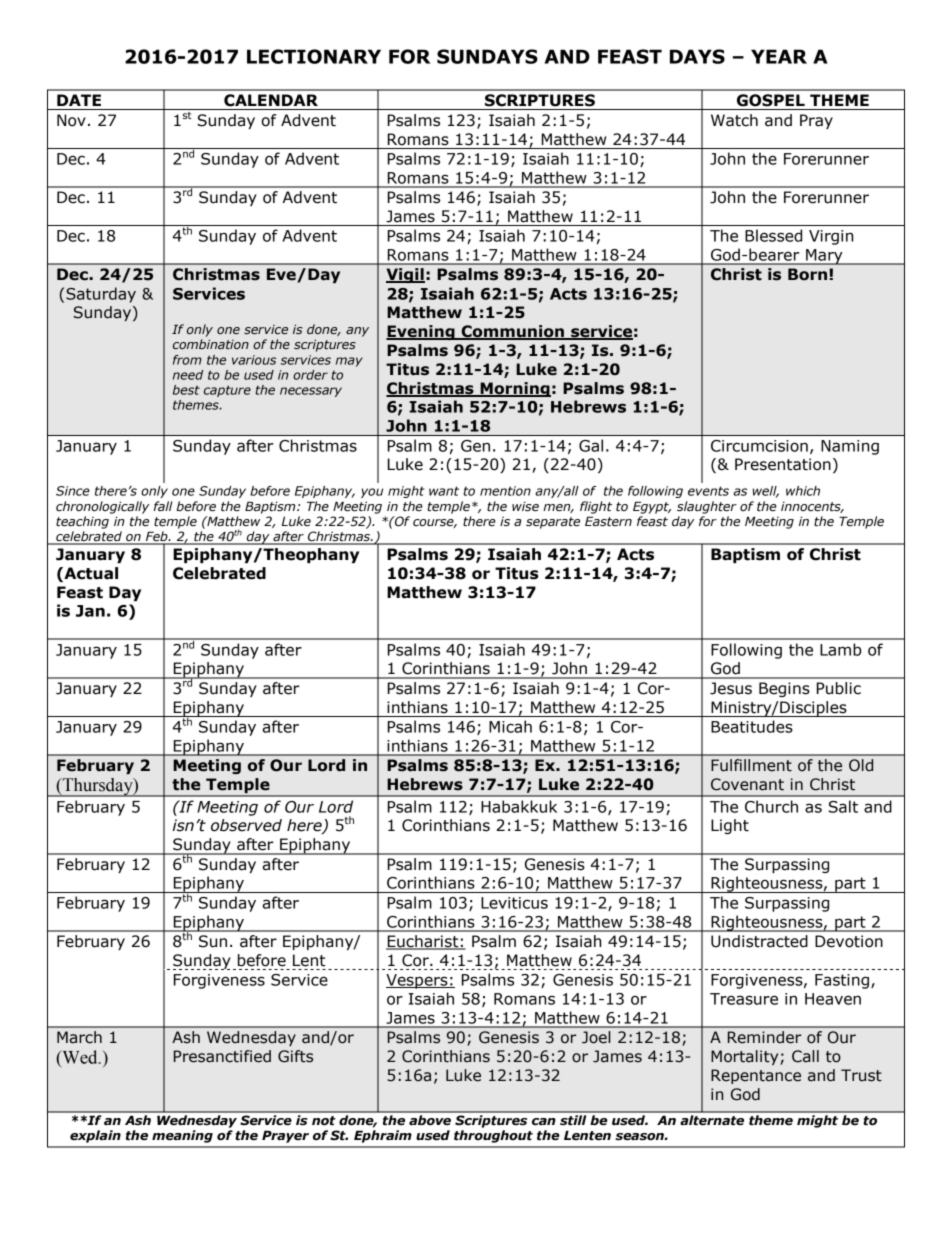 The height and width of the page is (1233, 952). I want to click on Habakkuk, so click(519, 806).
